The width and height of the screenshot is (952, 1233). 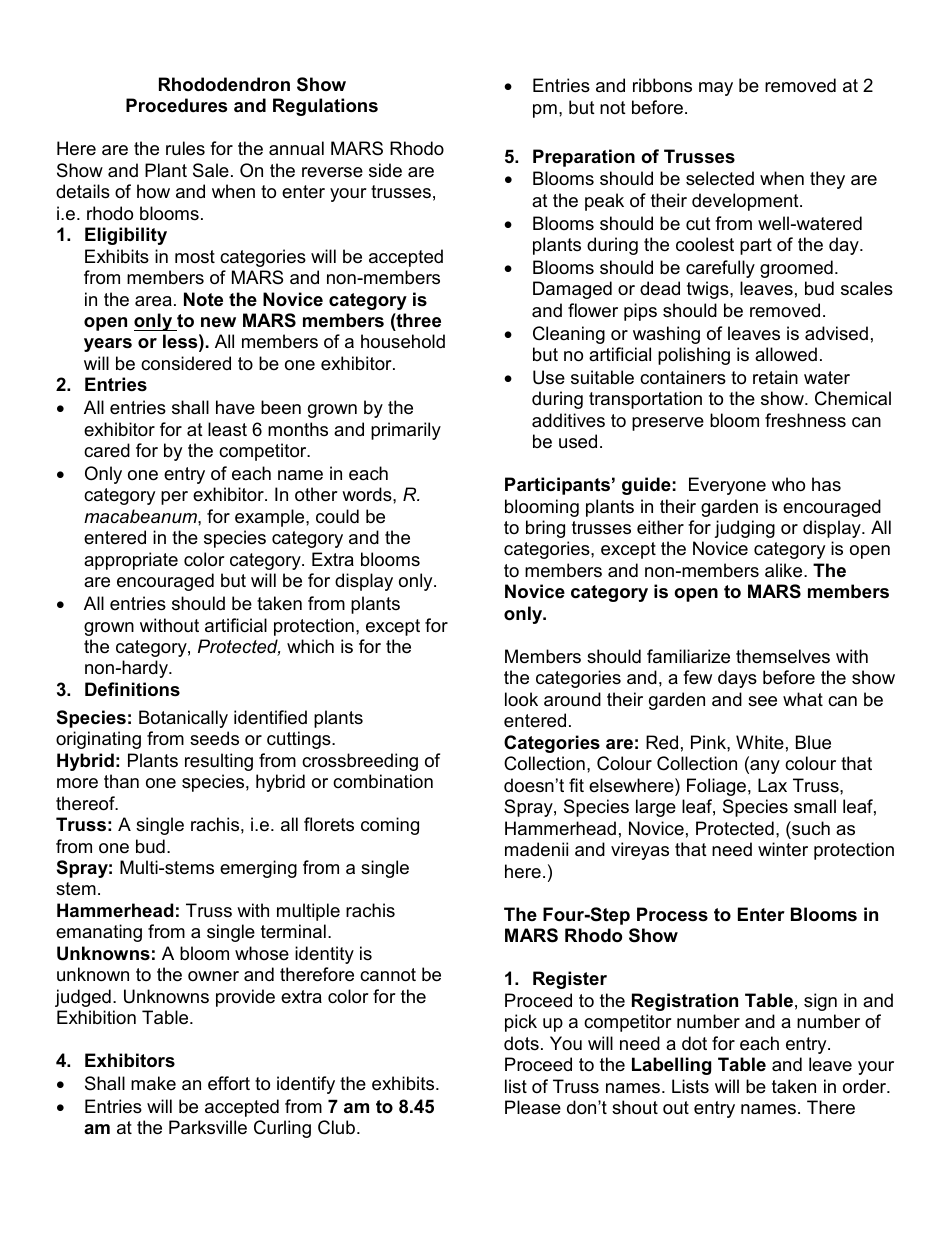 I want to click on alike, so click(x=785, y=570).
